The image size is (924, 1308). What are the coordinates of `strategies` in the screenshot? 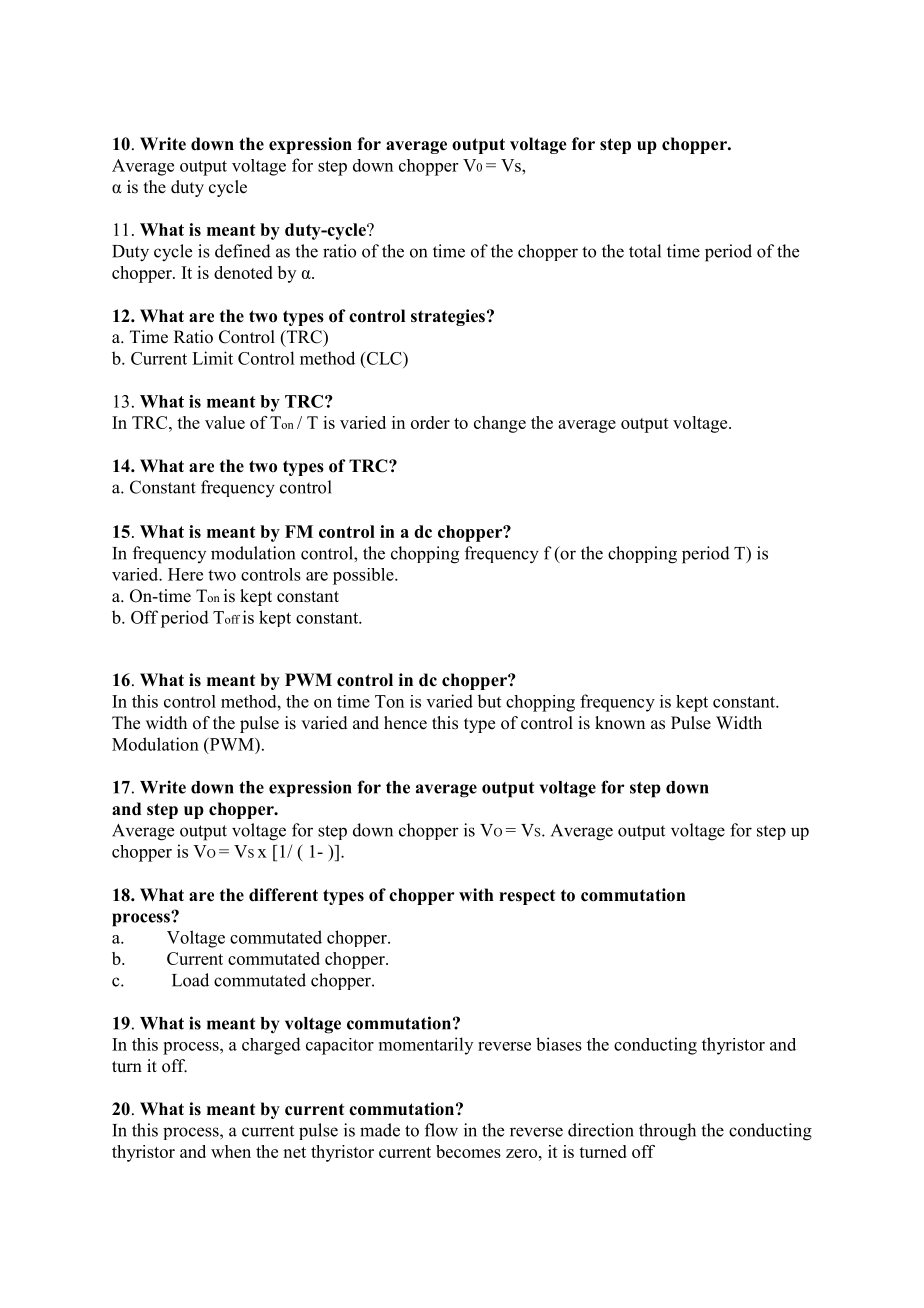 It's located at (448, 317).
